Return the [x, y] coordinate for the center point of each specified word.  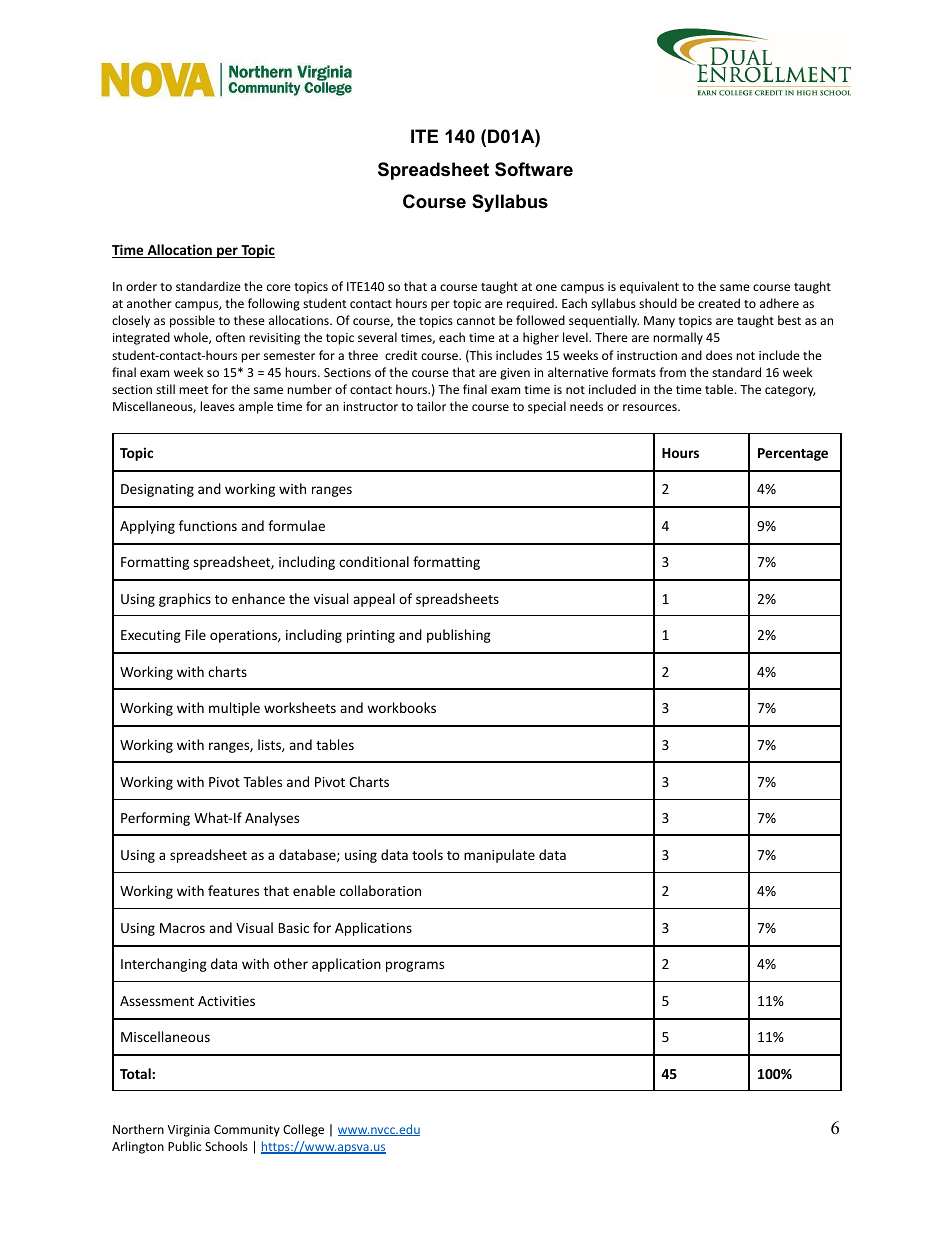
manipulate [499, 856]
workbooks [401, 707]
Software [534, 169]
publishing [459, 636]
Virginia [189, 1131]
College [303, 1130]
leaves [217, 406]
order [141, 286]
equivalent [649, 287]
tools [427, 854]
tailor [431, 406]
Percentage [793, 454]
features [233, 890]
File [195, 634]
